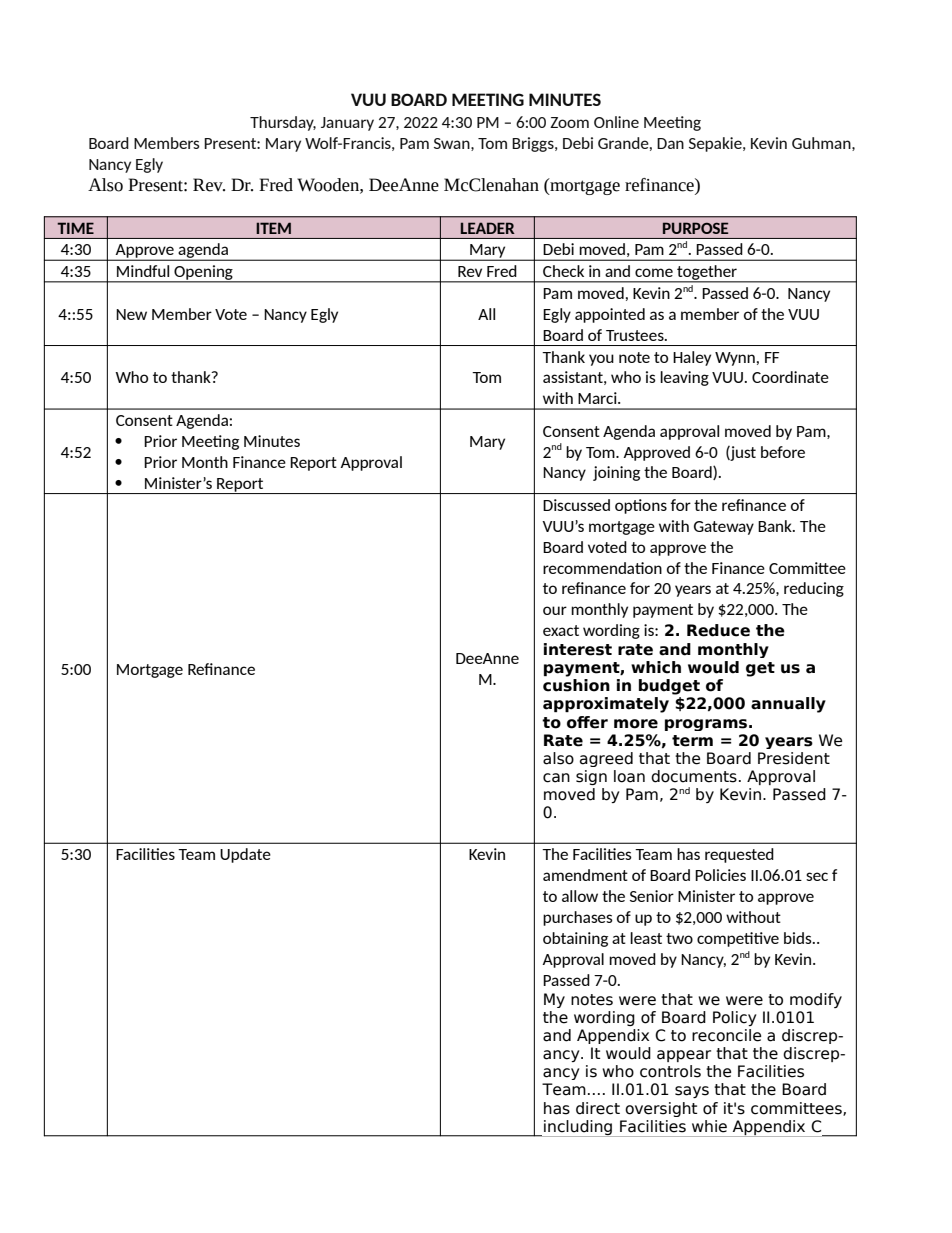  What do you see at coordinates (783, 452) in the screenshot?
I see `before` at bounding box center [783, 452].
